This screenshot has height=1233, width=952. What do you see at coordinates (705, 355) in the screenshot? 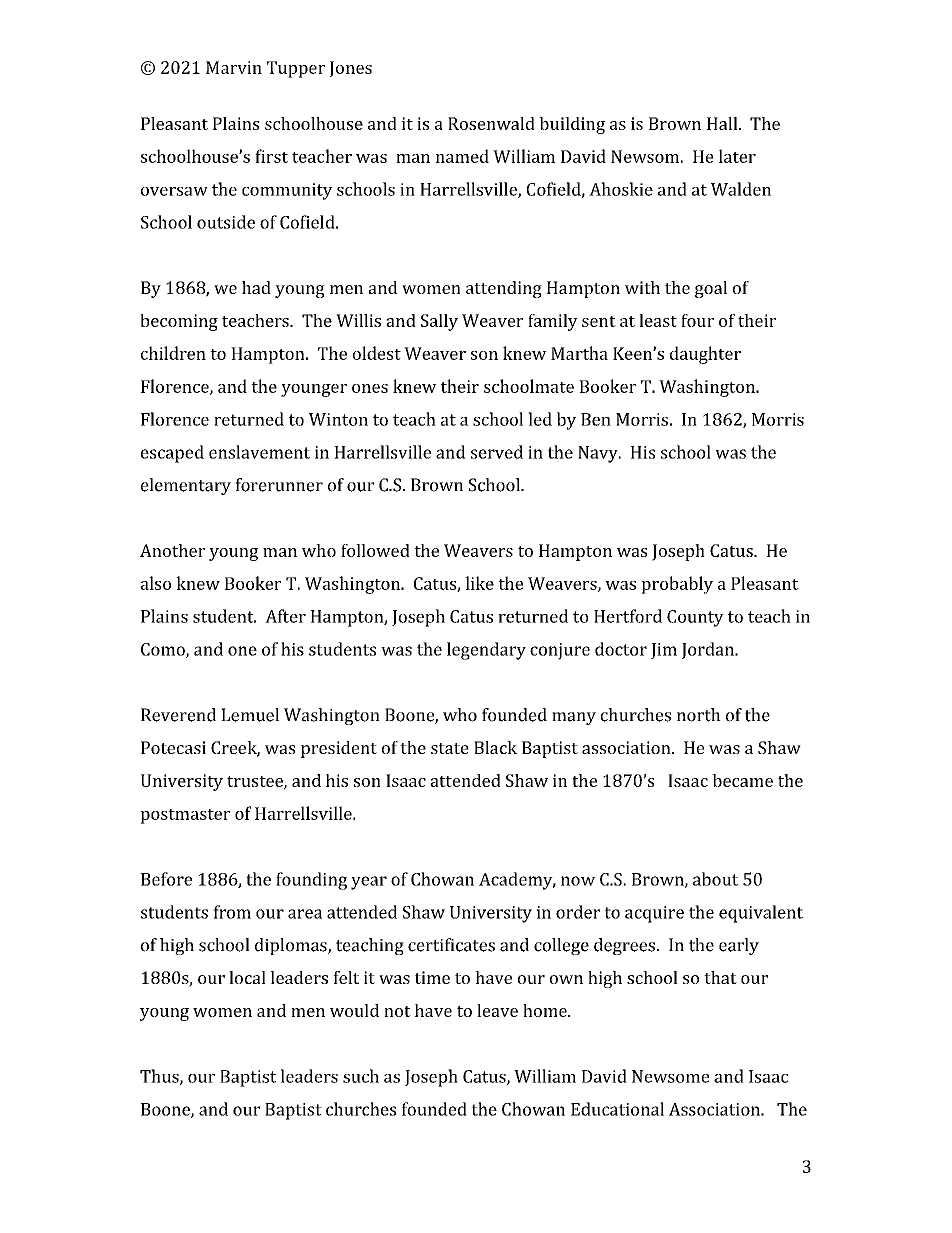
I see `daughter` at bounding box center [705, 355].
